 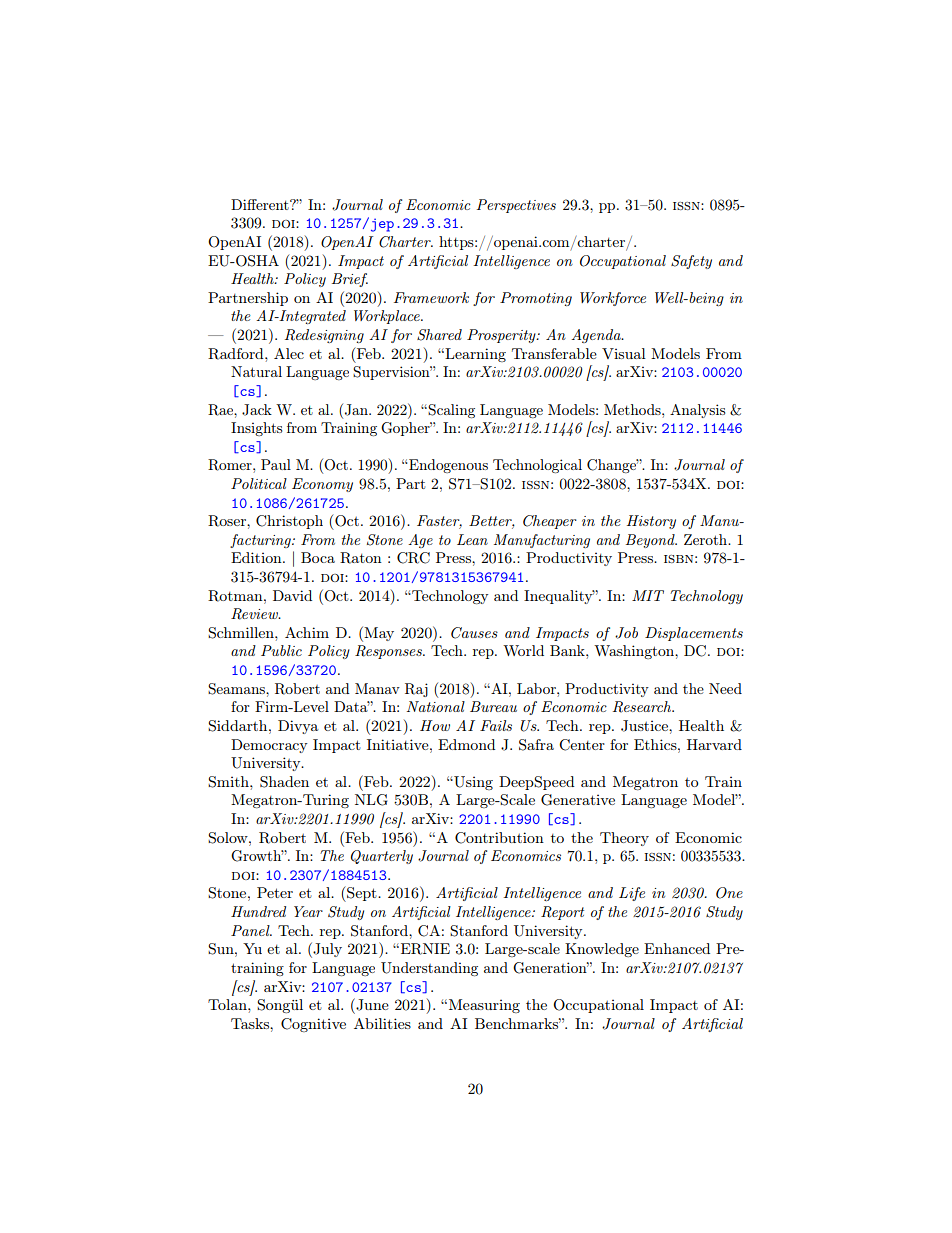 I want to click on Different, so click(x=261, y=204).
